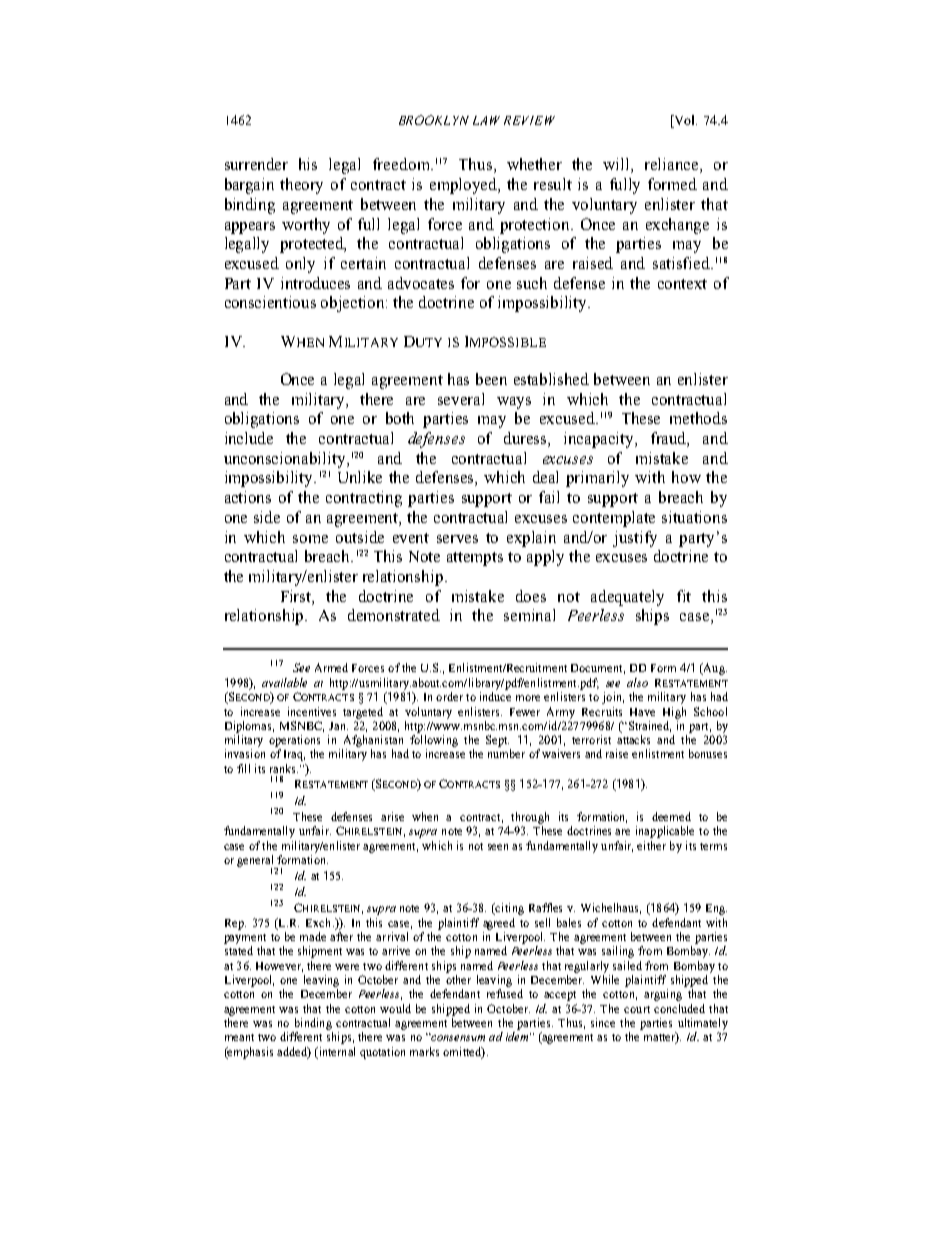 This page has width=952, height=1233. What do you see at coordinates (673, 165) in the page?
I see `reliance` at bounding box center [673, 165].
